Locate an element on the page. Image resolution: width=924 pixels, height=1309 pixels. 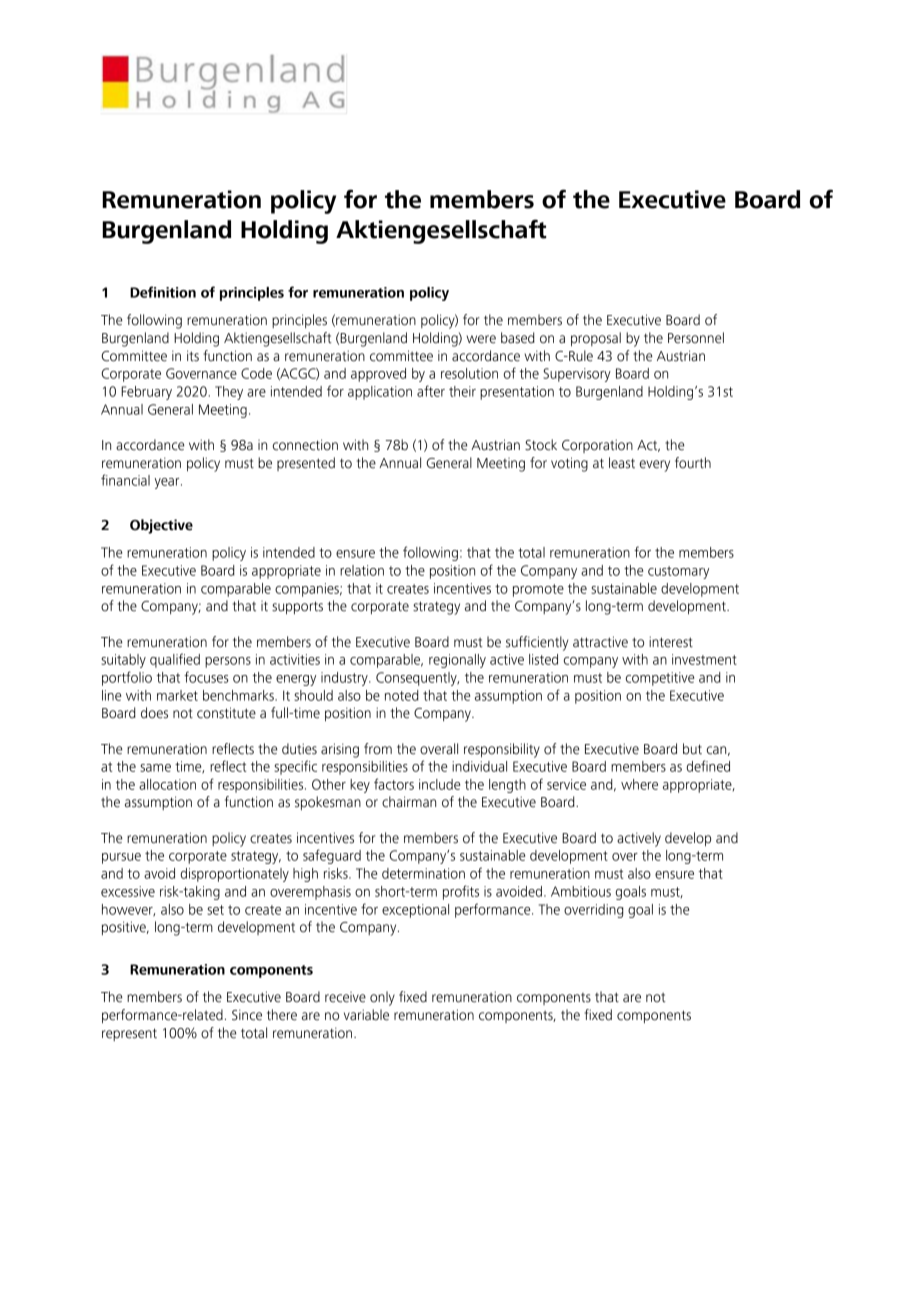
were is located at coordinates (481, 339).
